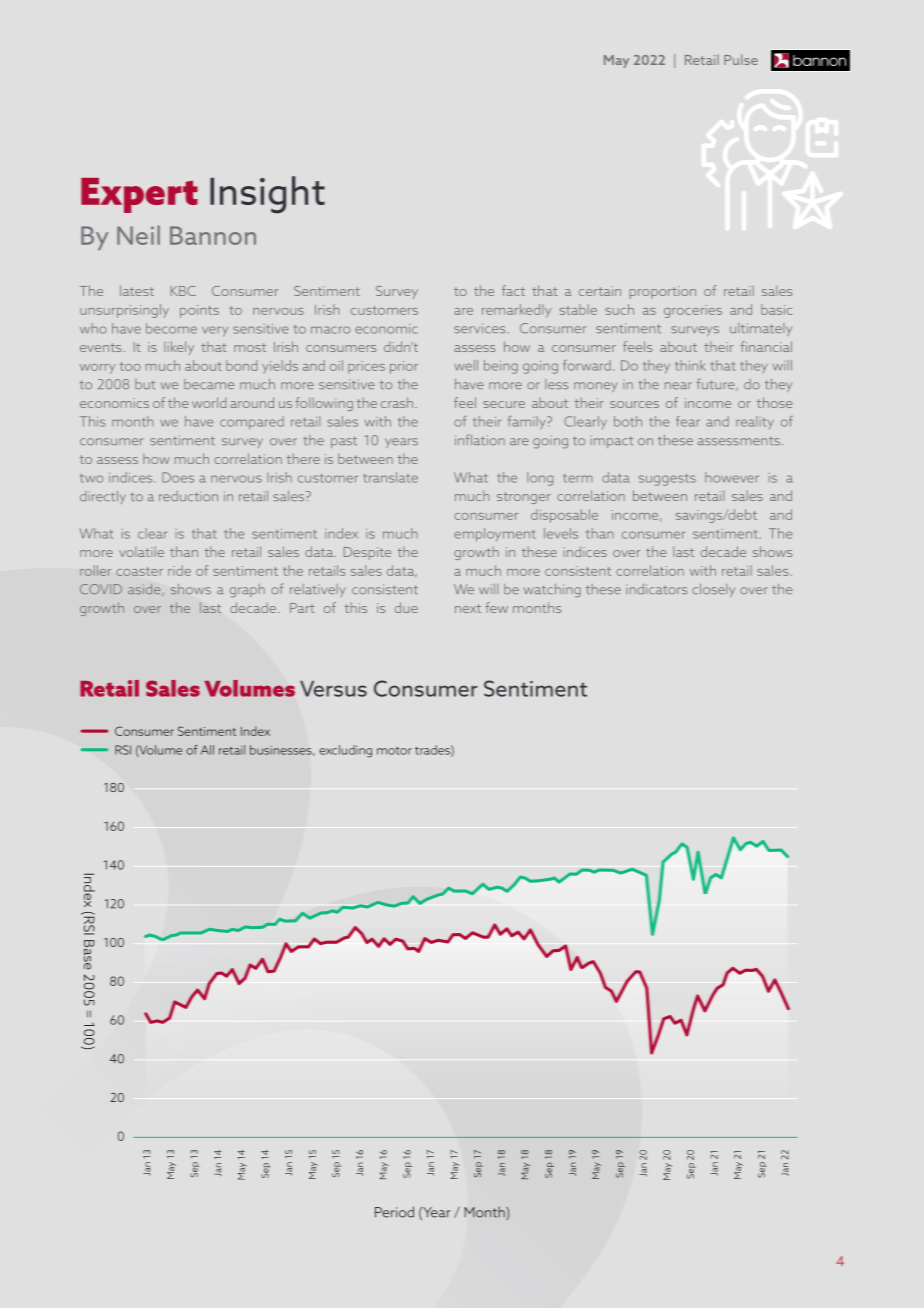 This screenshot has width=924, height=1308. I want to click on indicators, so click(656, 589).
